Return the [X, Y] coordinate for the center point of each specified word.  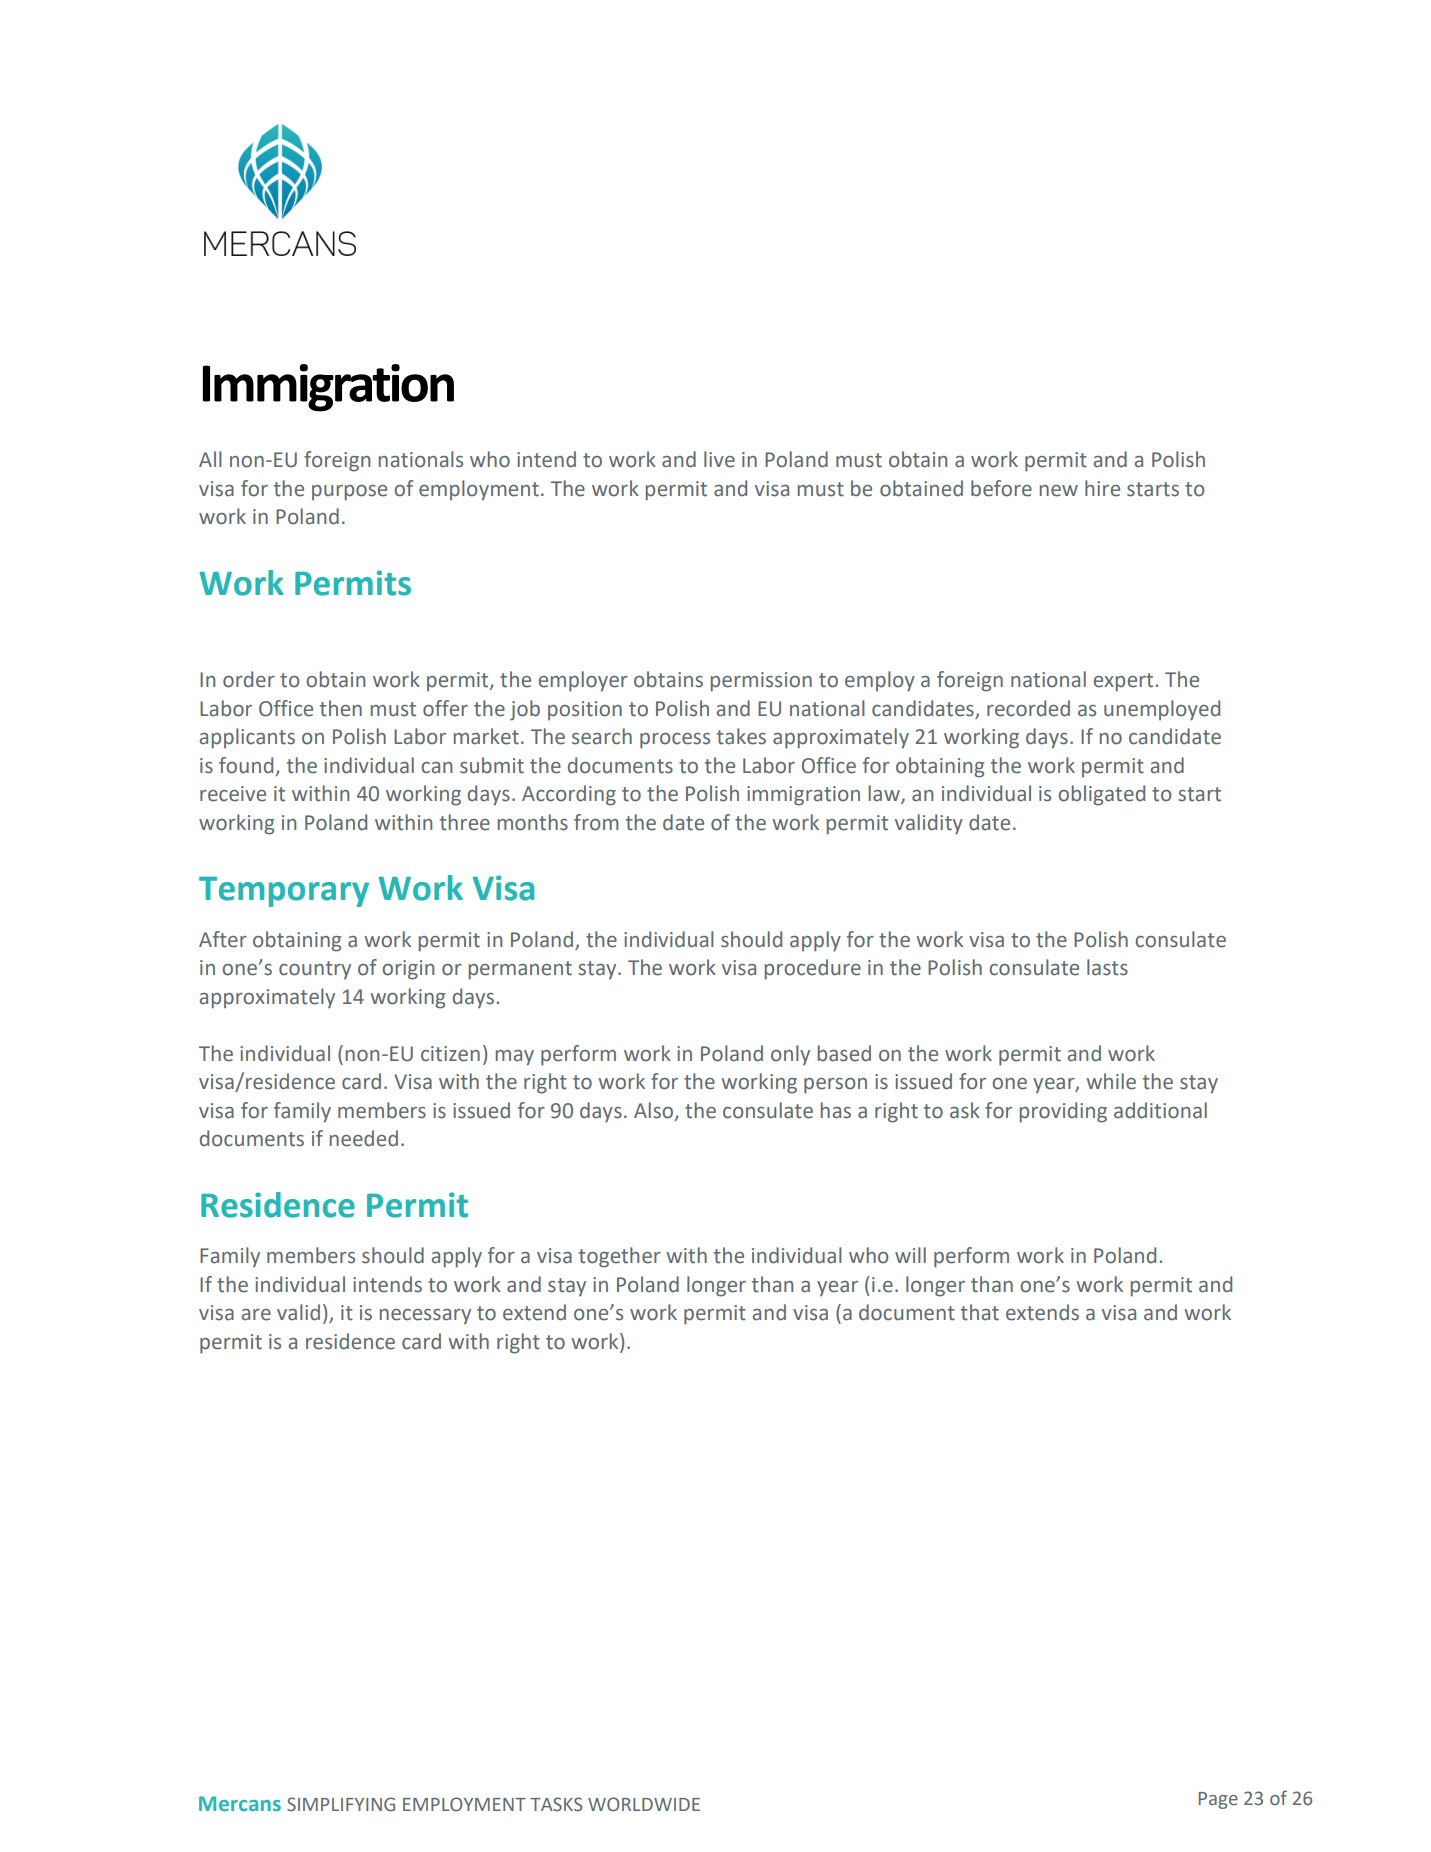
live [719, 459]
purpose [349, 493]
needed [364, 1138]
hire [1102, 488]
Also [655, 1111]
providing [1063, 1112]
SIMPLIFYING [341, 1804]
